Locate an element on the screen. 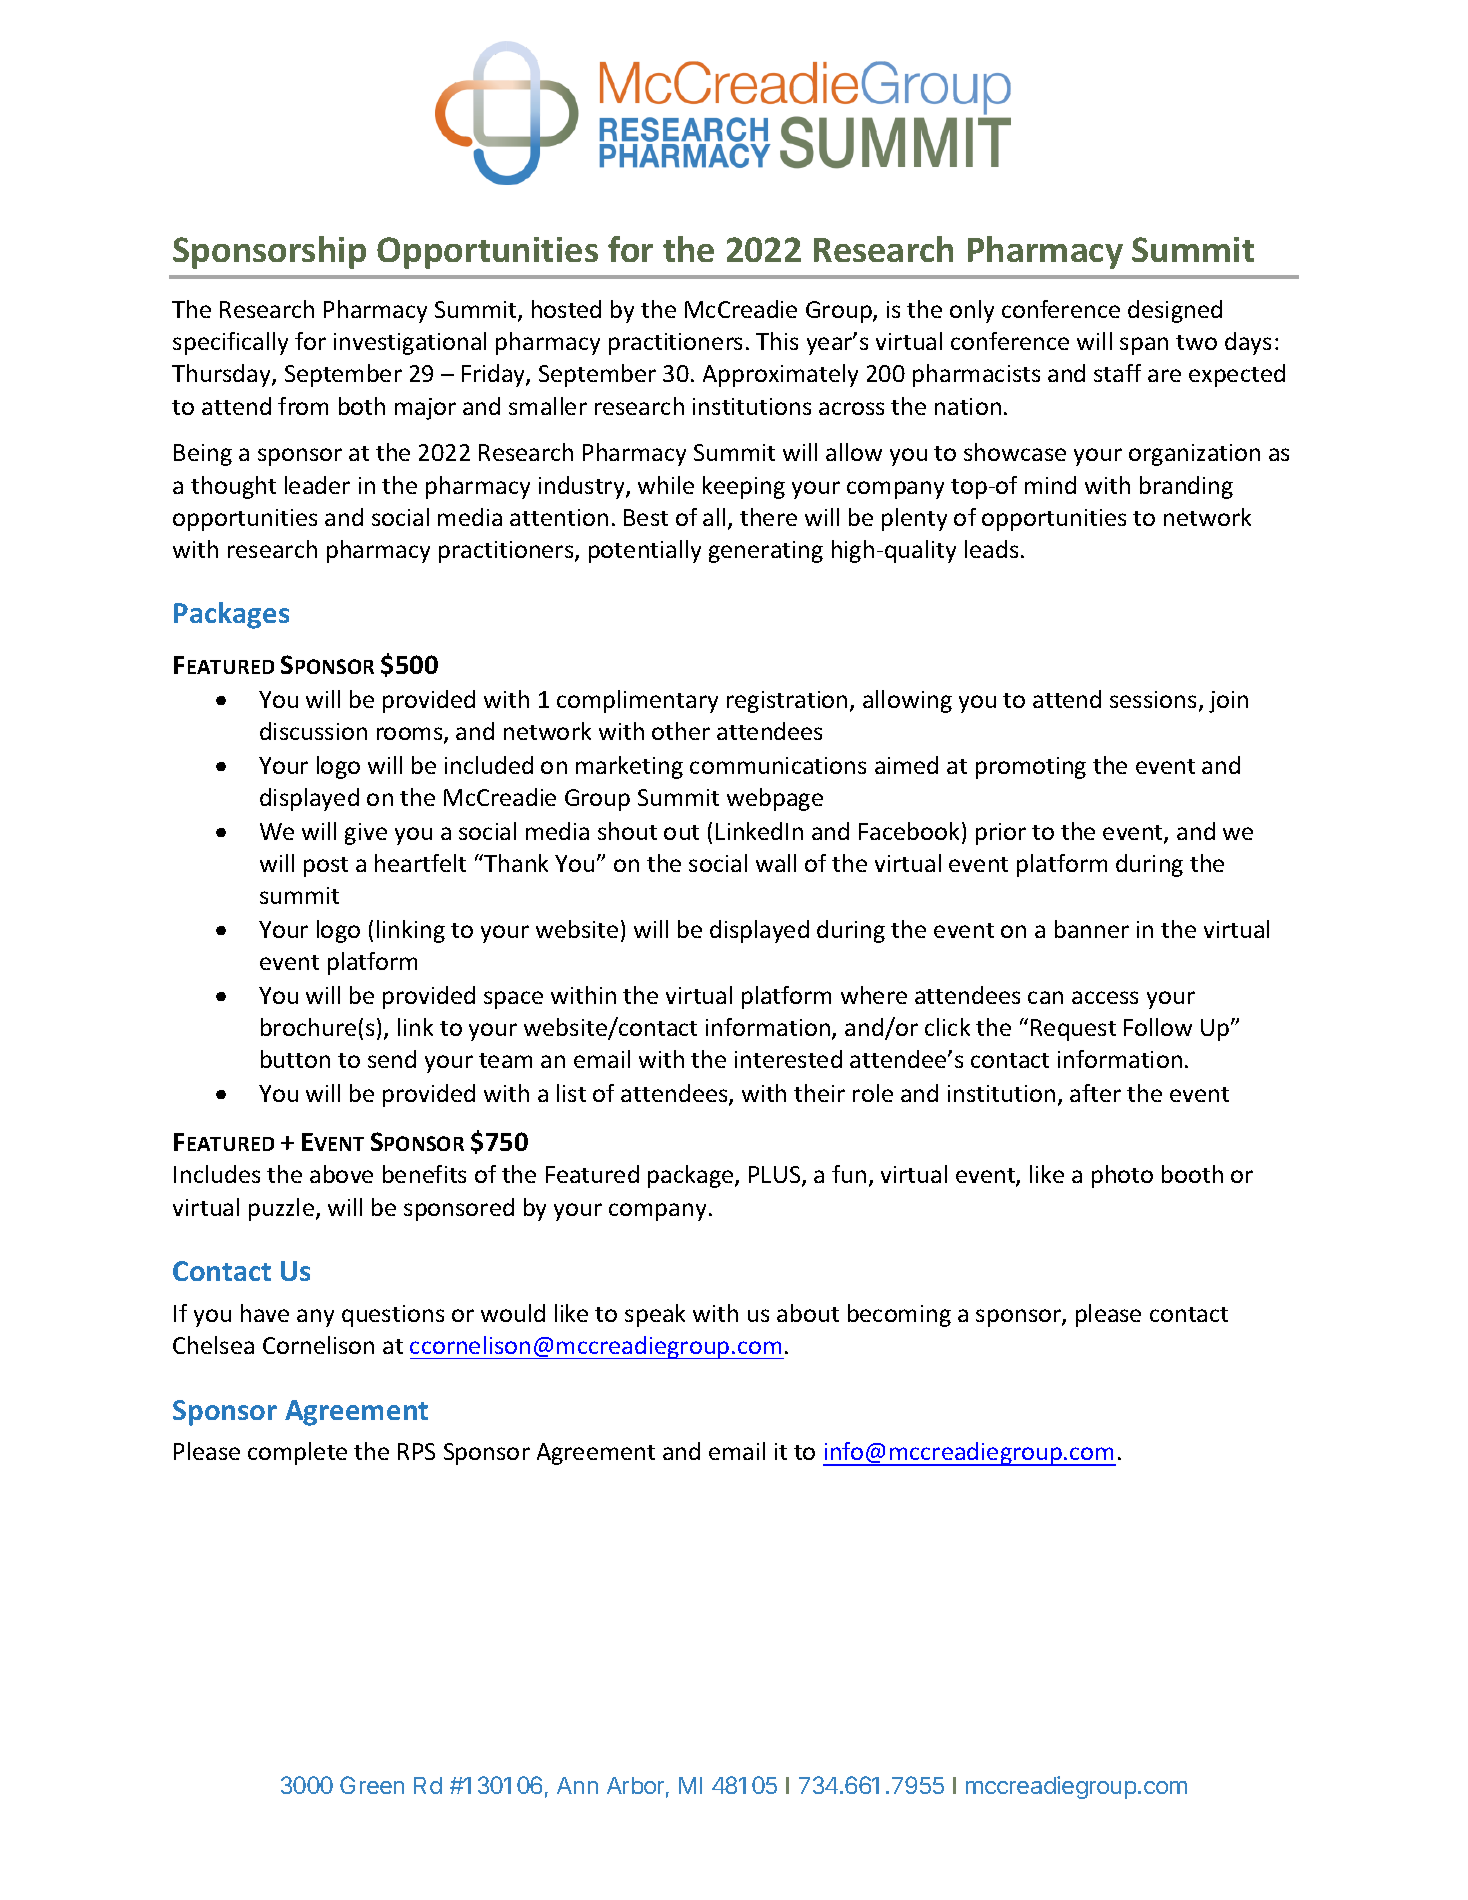 This screenshot has height=1900, width=1468. above is located at coordinates (341, 1174).
